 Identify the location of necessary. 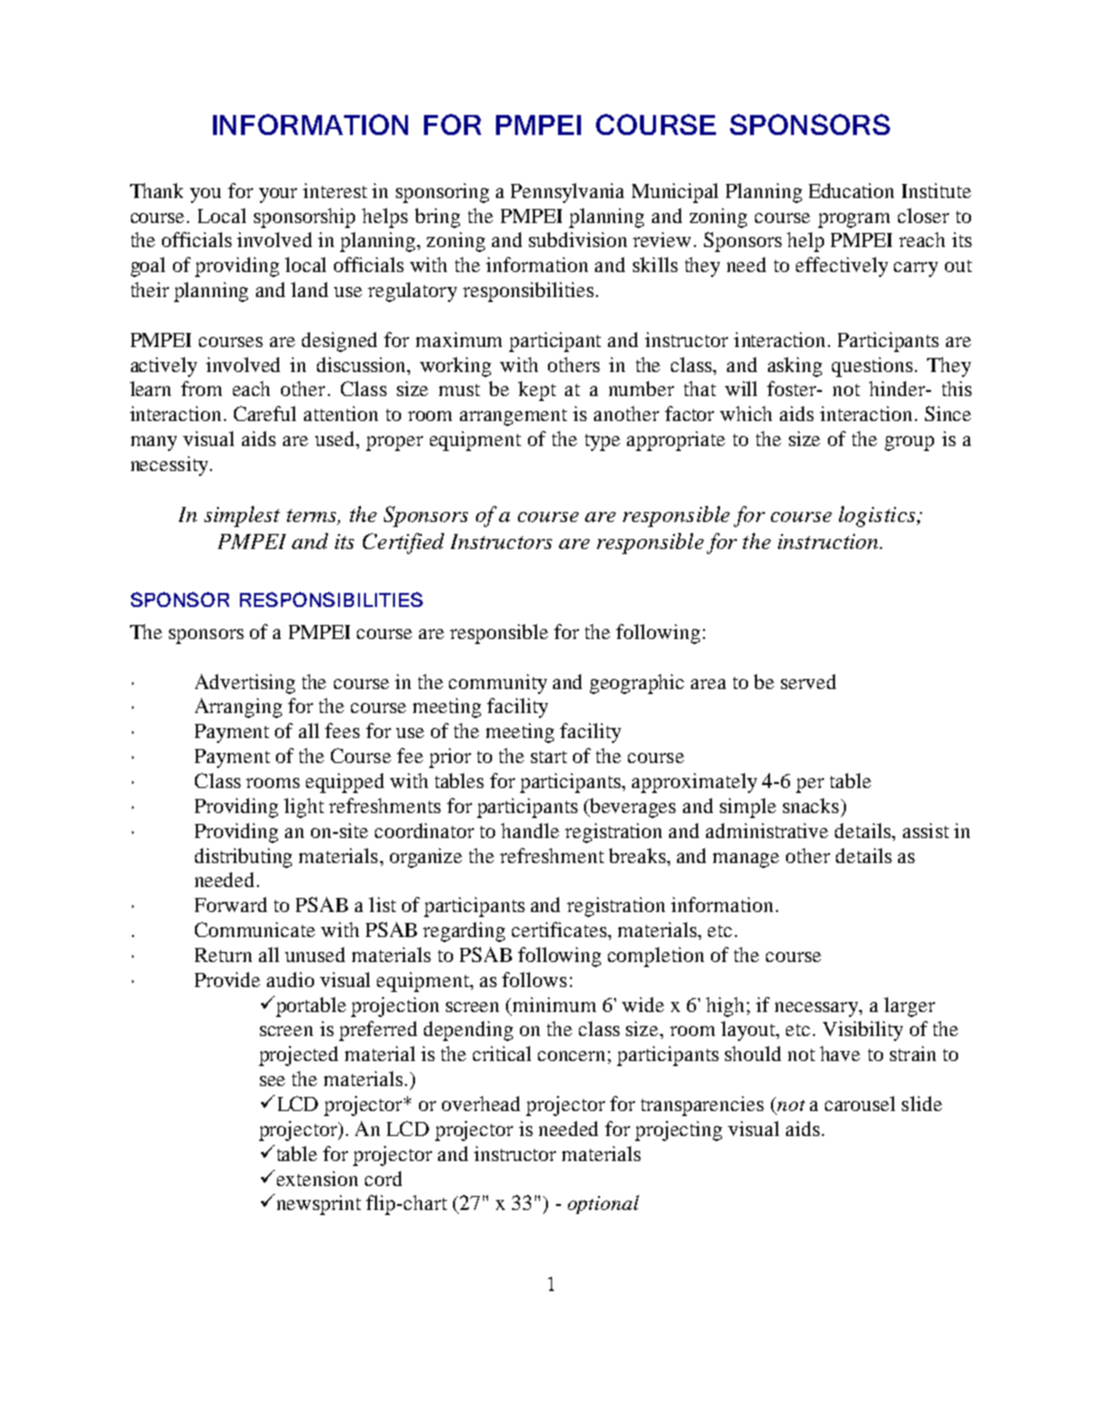
(818, 1009).
